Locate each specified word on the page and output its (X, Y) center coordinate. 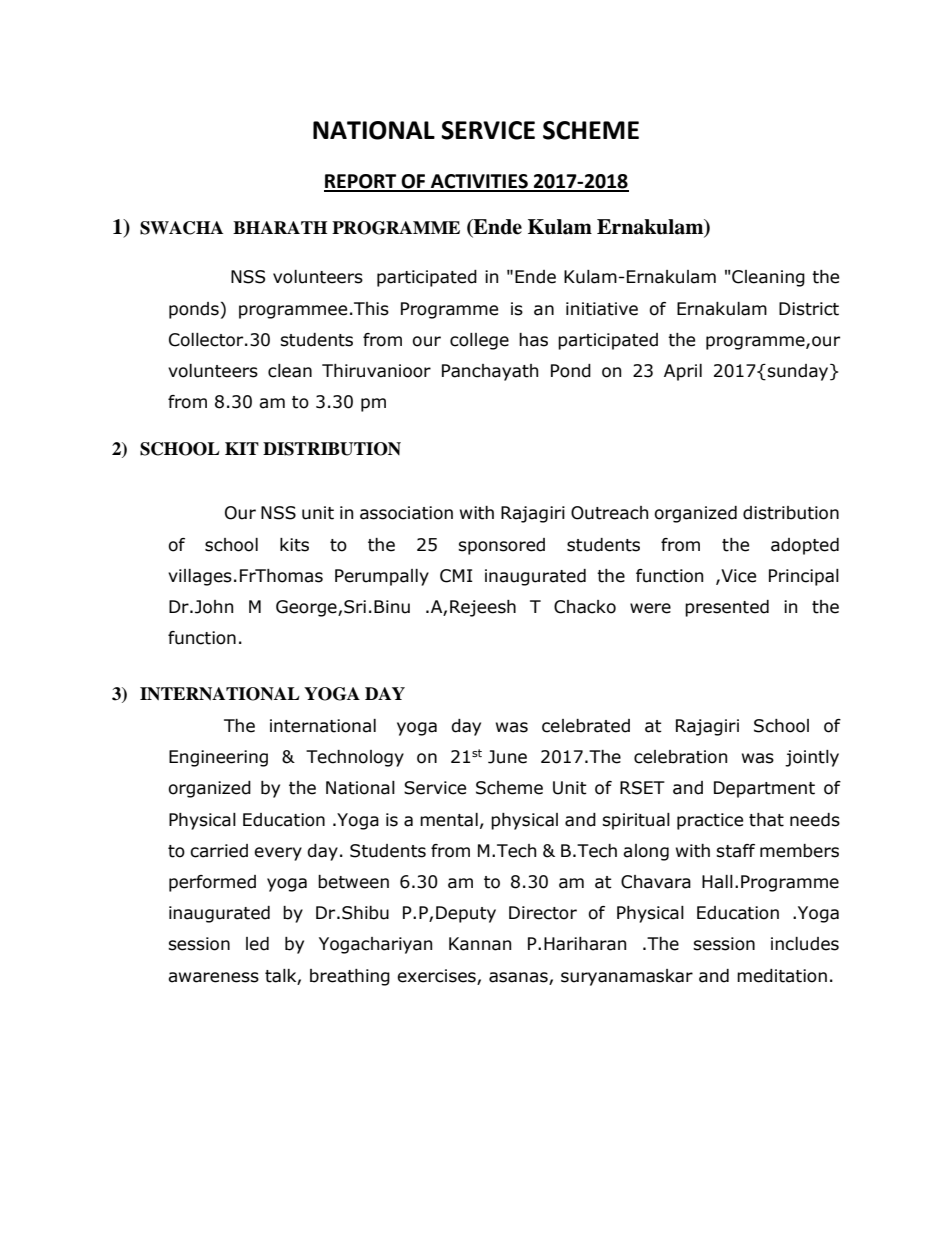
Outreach (609, 513)
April (683, 372)
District (809, 309)
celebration (680, 757)
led (257, 944)
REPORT (361, 182)
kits (294, 545)
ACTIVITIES (479, 182)
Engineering (218, 758)
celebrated (586, 726)
